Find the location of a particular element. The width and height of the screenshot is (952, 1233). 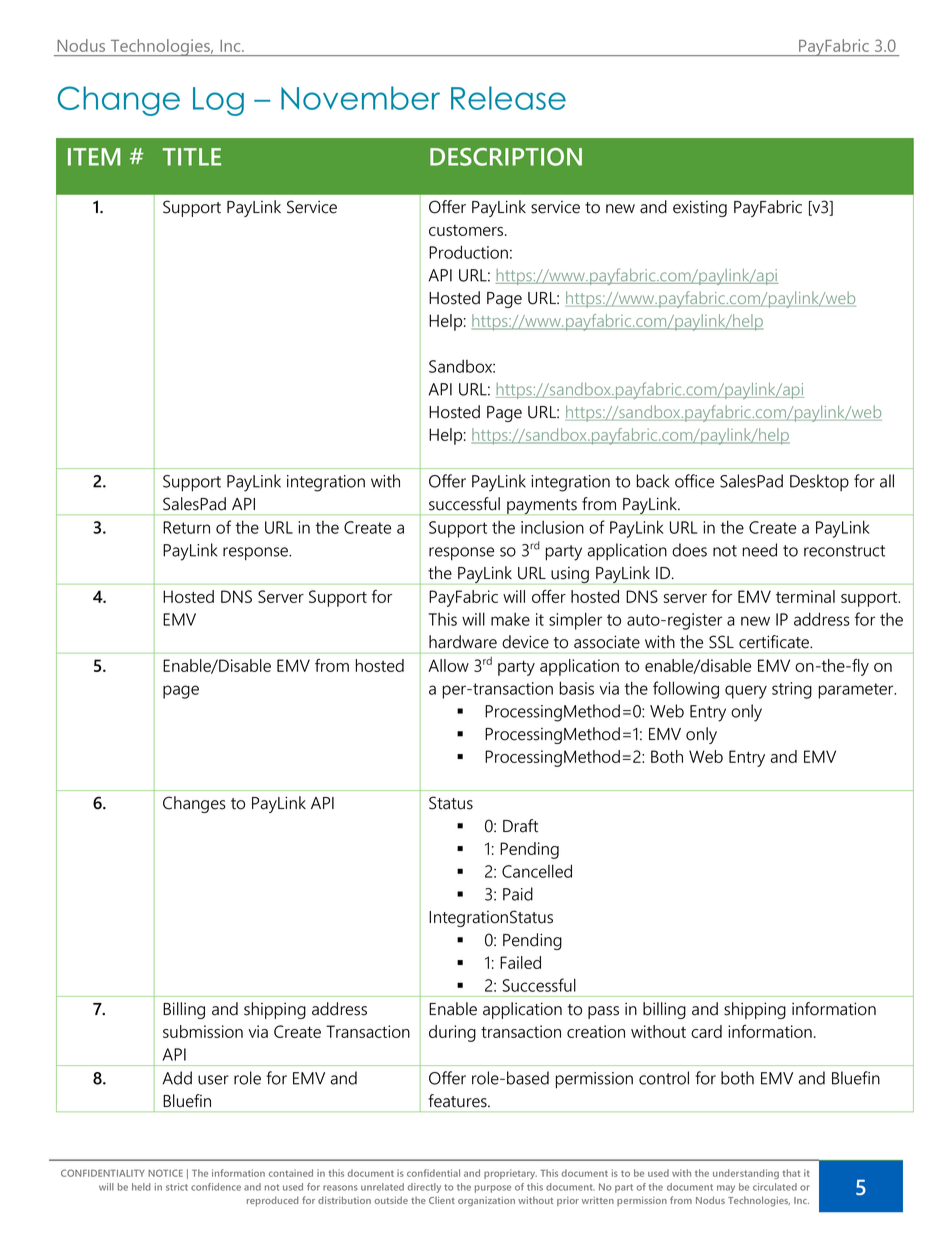

NOTICE is located at coordinates (165, 1173).
